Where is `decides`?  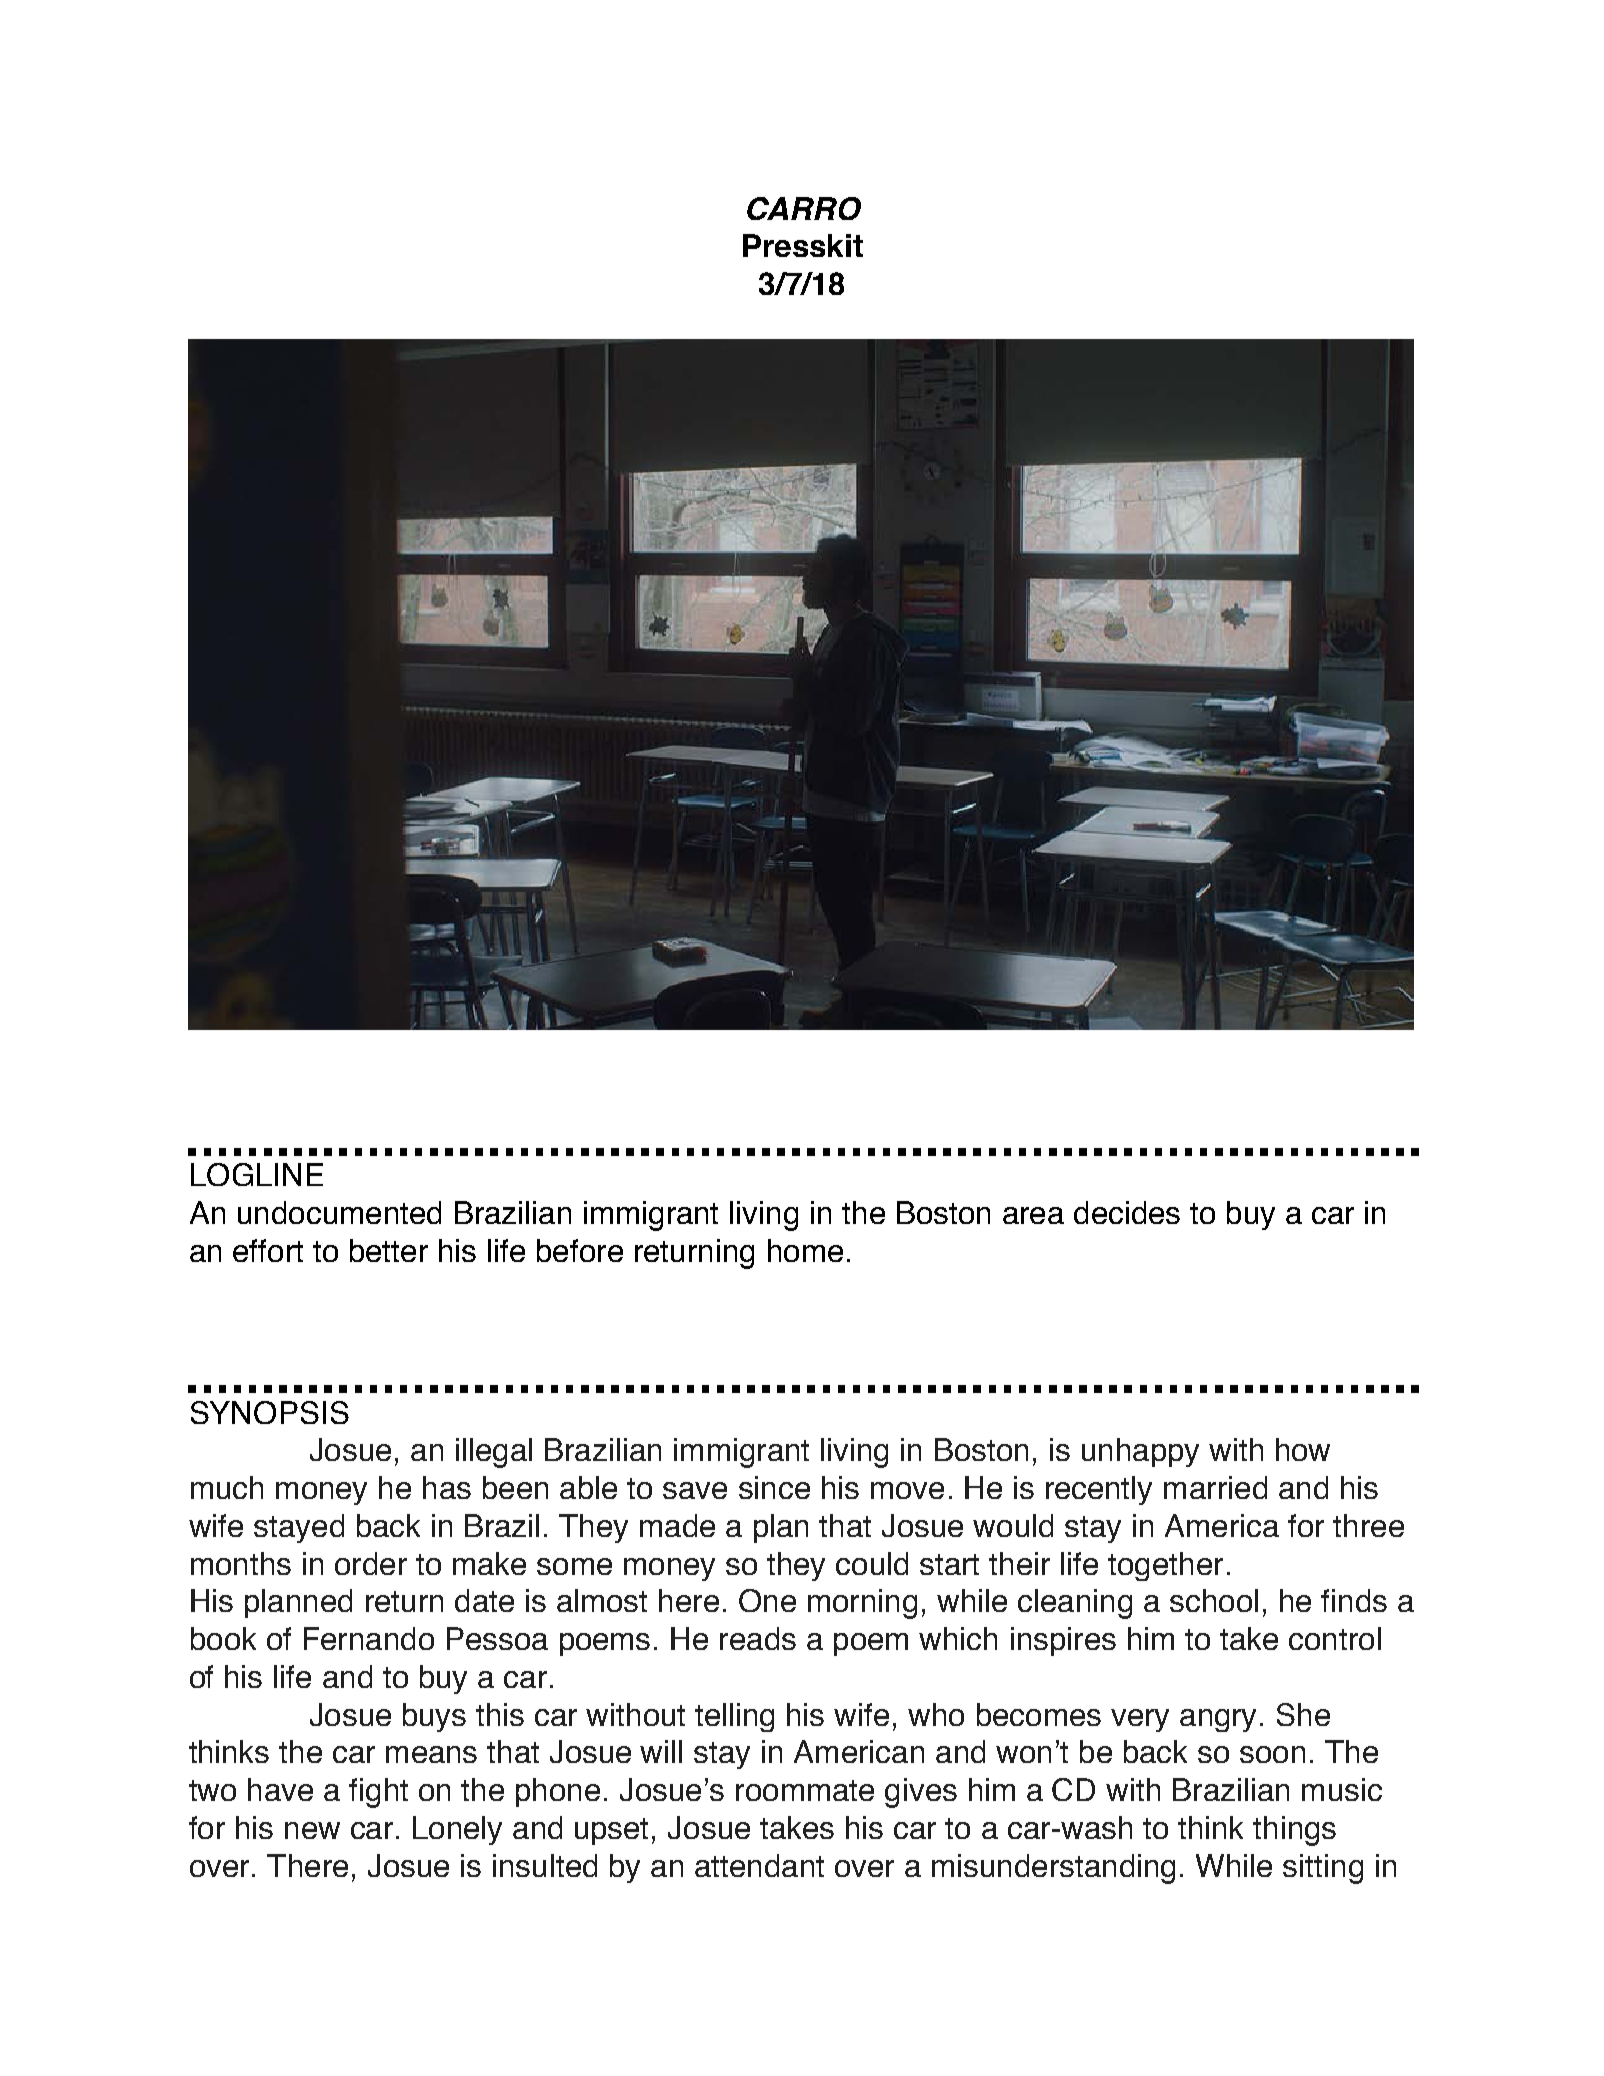
decides is located at coordinates (1127, 1212).
